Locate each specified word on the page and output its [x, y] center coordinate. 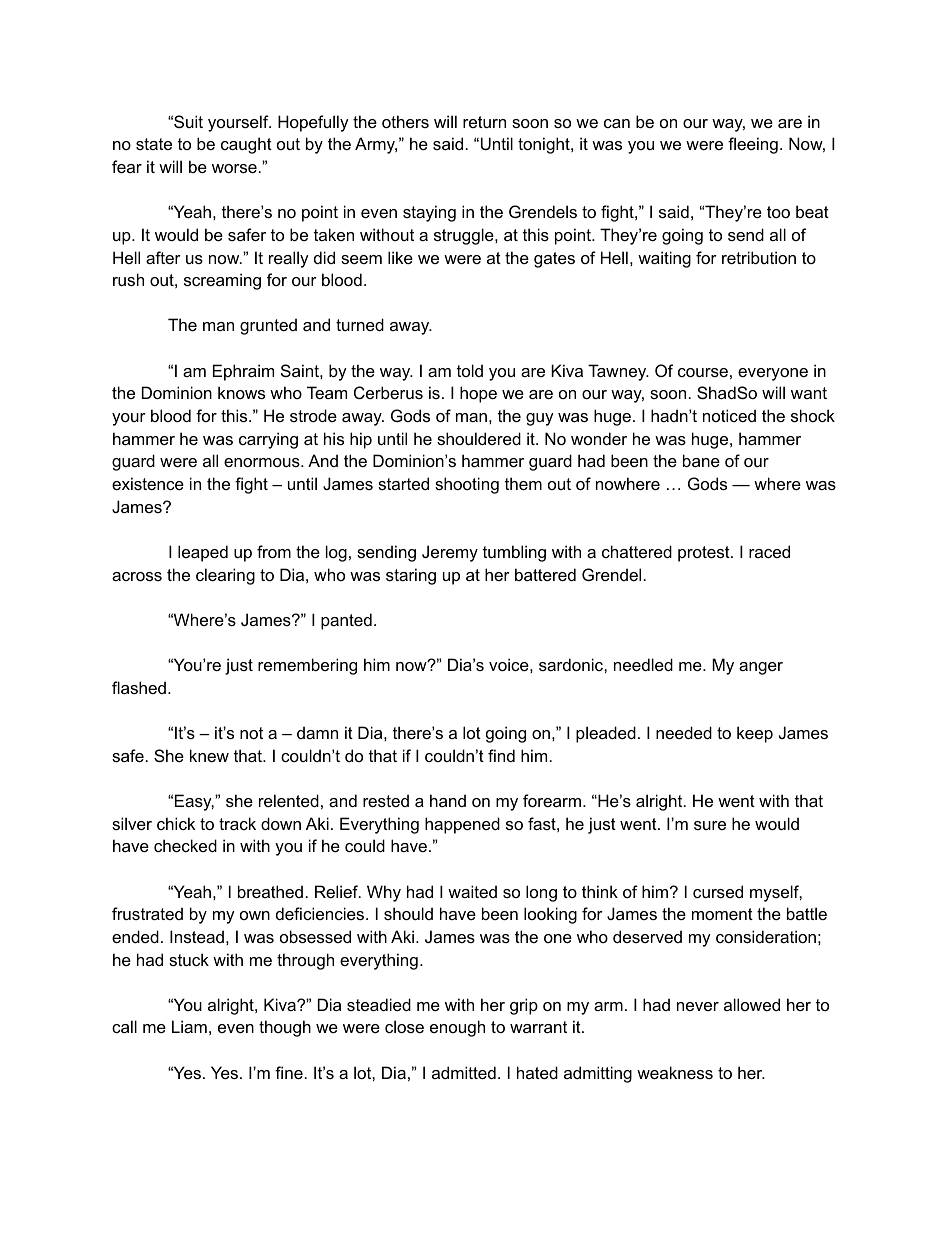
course [703, 372]
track [237, 823]
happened [462, 825]
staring [411, 576]
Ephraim [243, 372]
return [484, 122]
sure [710, 825]
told [470, 370]
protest [705, 554]
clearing [225, 576]
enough [457, 1028]
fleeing [753, 145]
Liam [189, 1026]
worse [234, 168]
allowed [752, 1004]
